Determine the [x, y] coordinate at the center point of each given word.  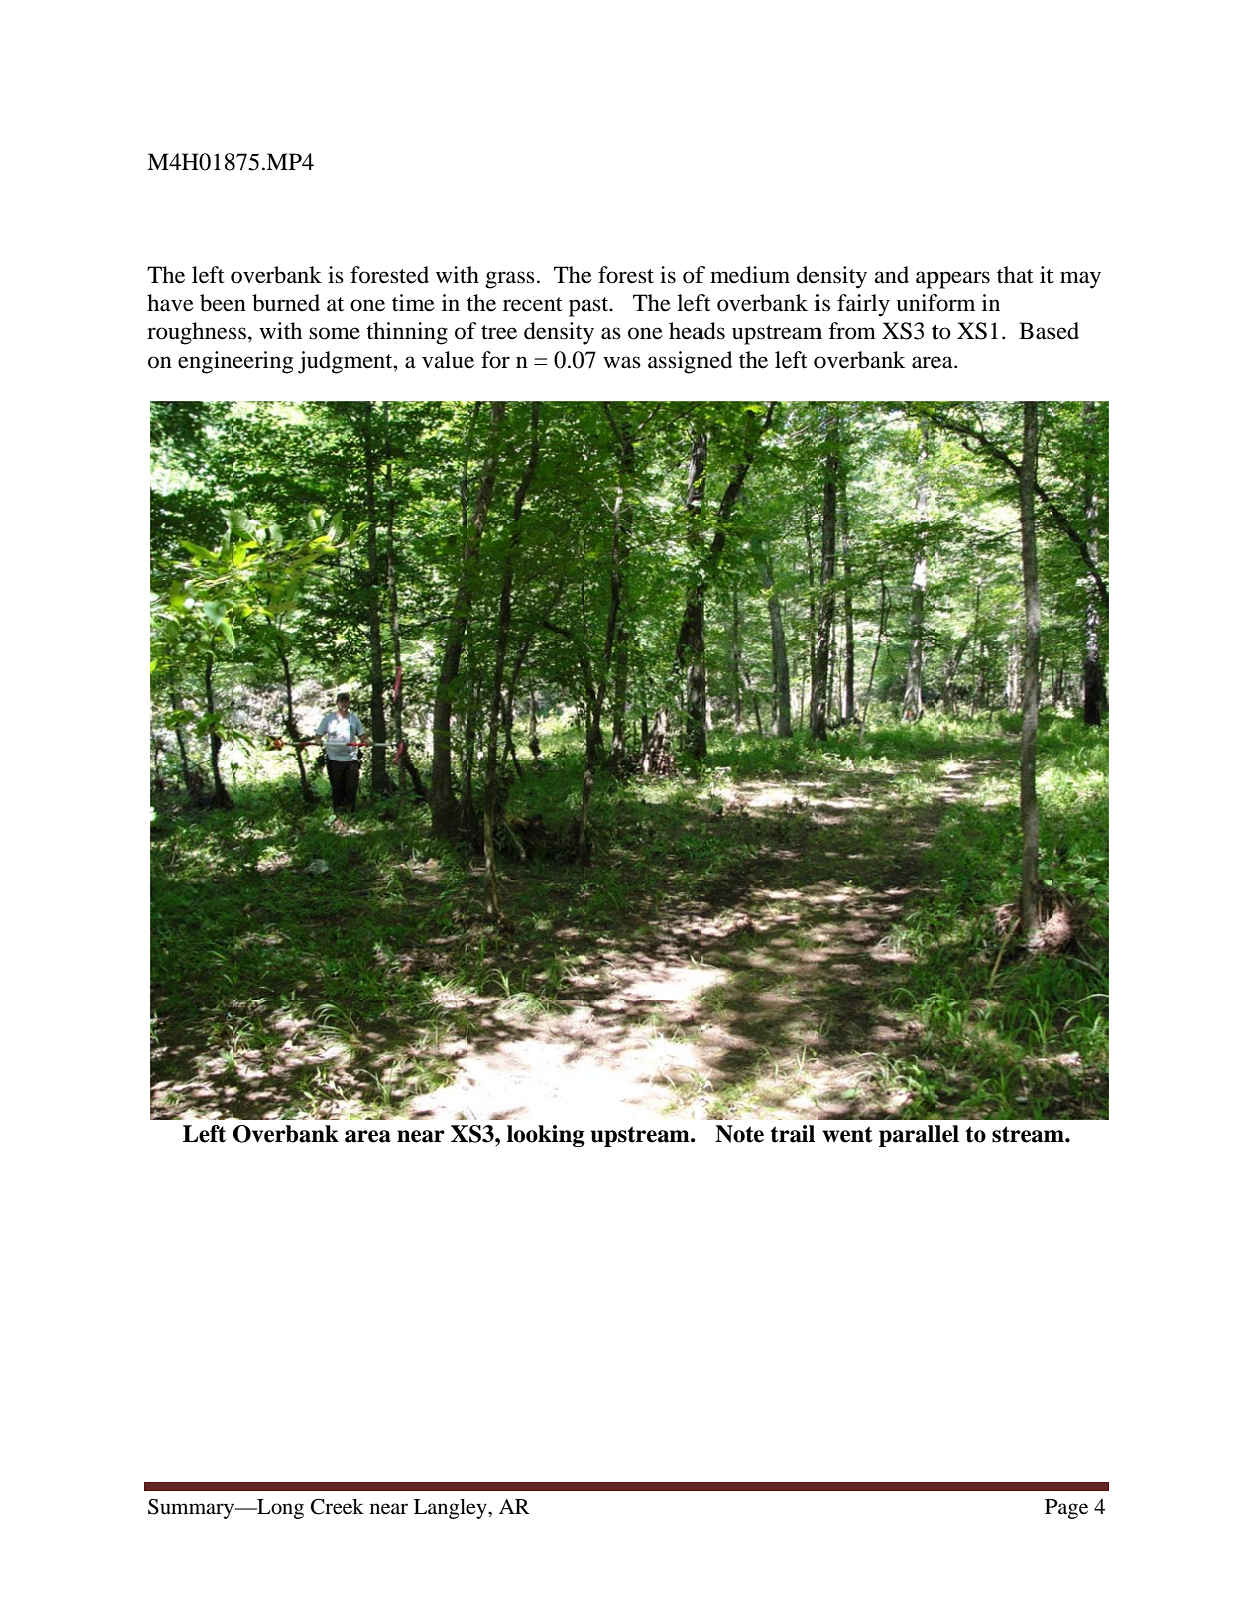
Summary [192, 1509]
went [847, 1134]
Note [739, 1134]
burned [286, 303]
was [622, 362]
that [1015, 275]
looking [546, 1136]
